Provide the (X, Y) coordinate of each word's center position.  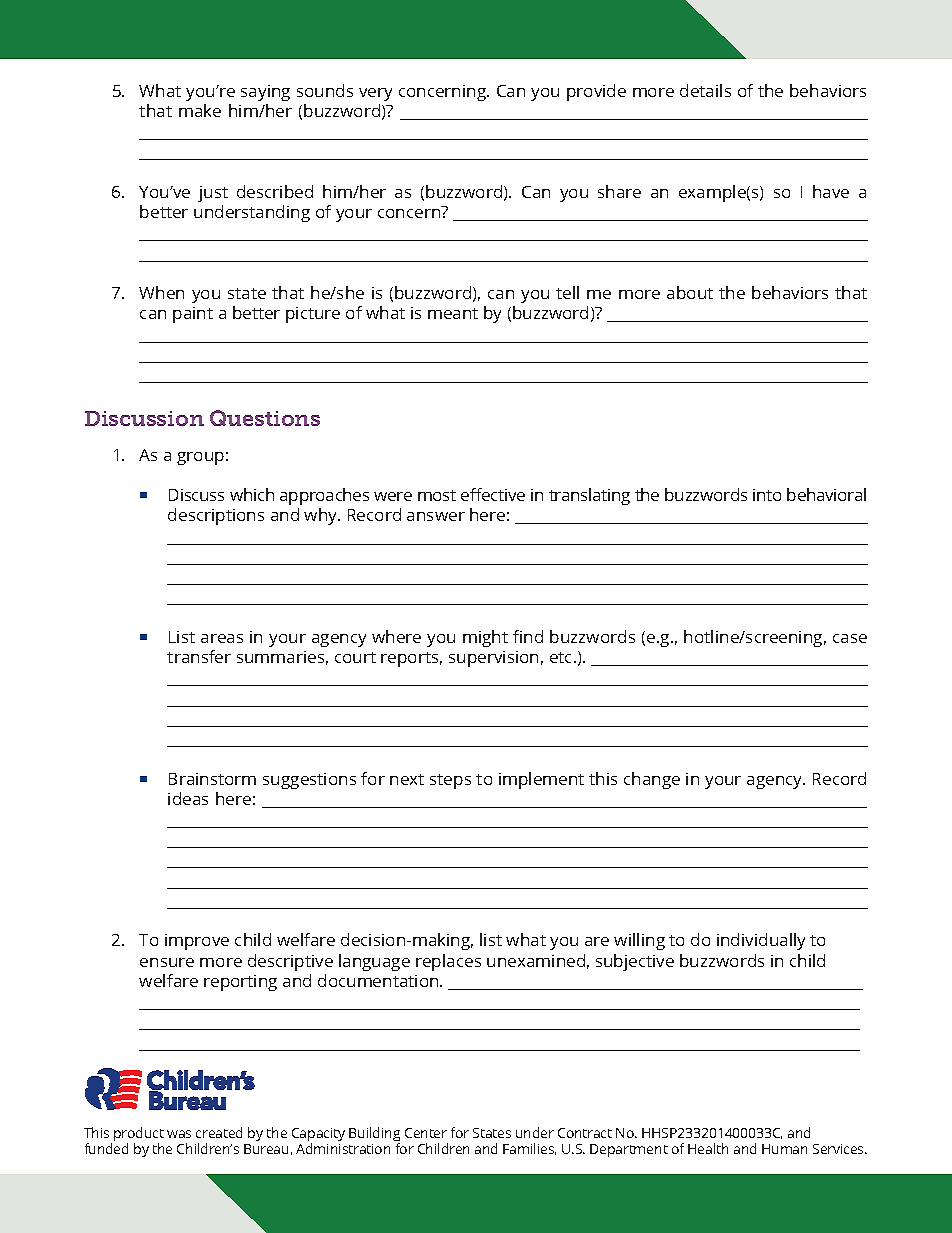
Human (784, 1149)
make (200, 110)
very (375, 94)
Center (426, 1133)
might (485, 638)
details (705, 90)
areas (222, 638)
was (179, 1134)
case (850, 638)
